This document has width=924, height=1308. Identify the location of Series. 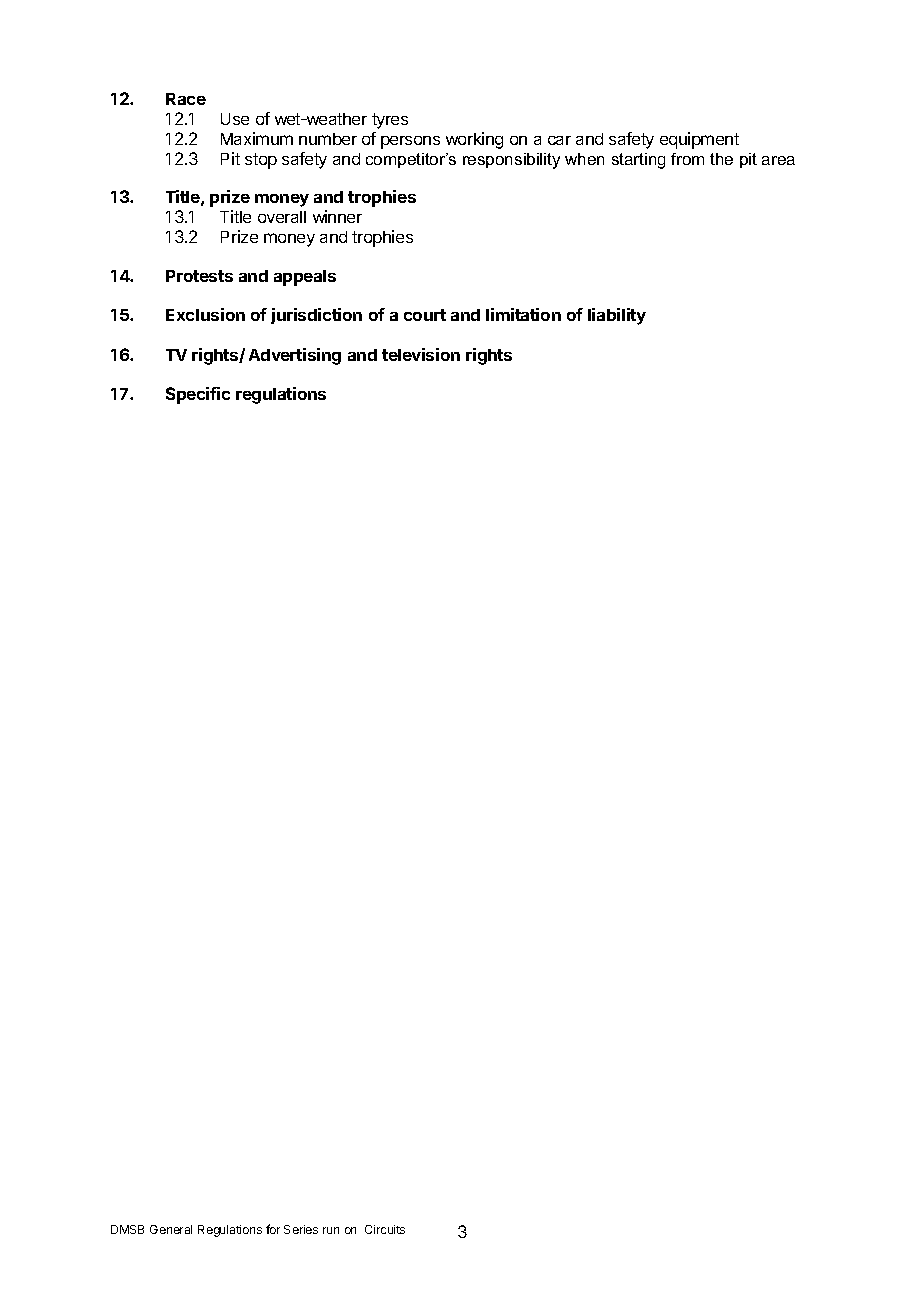
(301, 1229).
